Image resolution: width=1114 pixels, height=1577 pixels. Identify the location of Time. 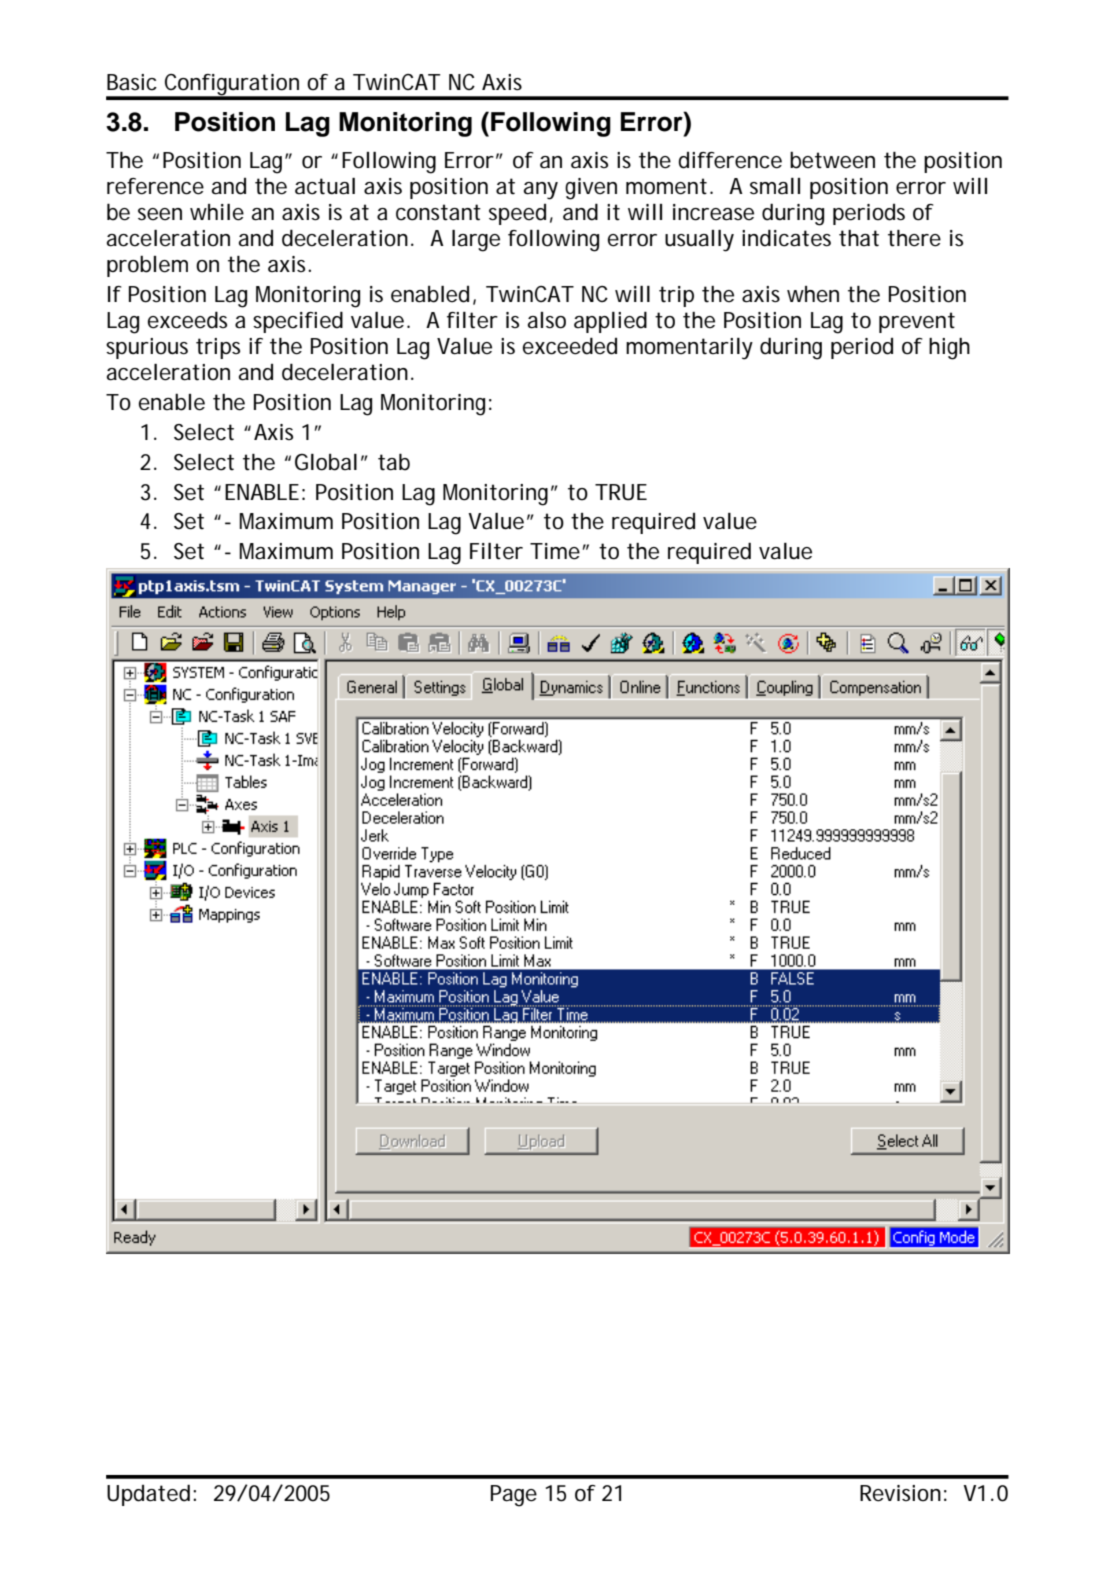
(555, 551).
